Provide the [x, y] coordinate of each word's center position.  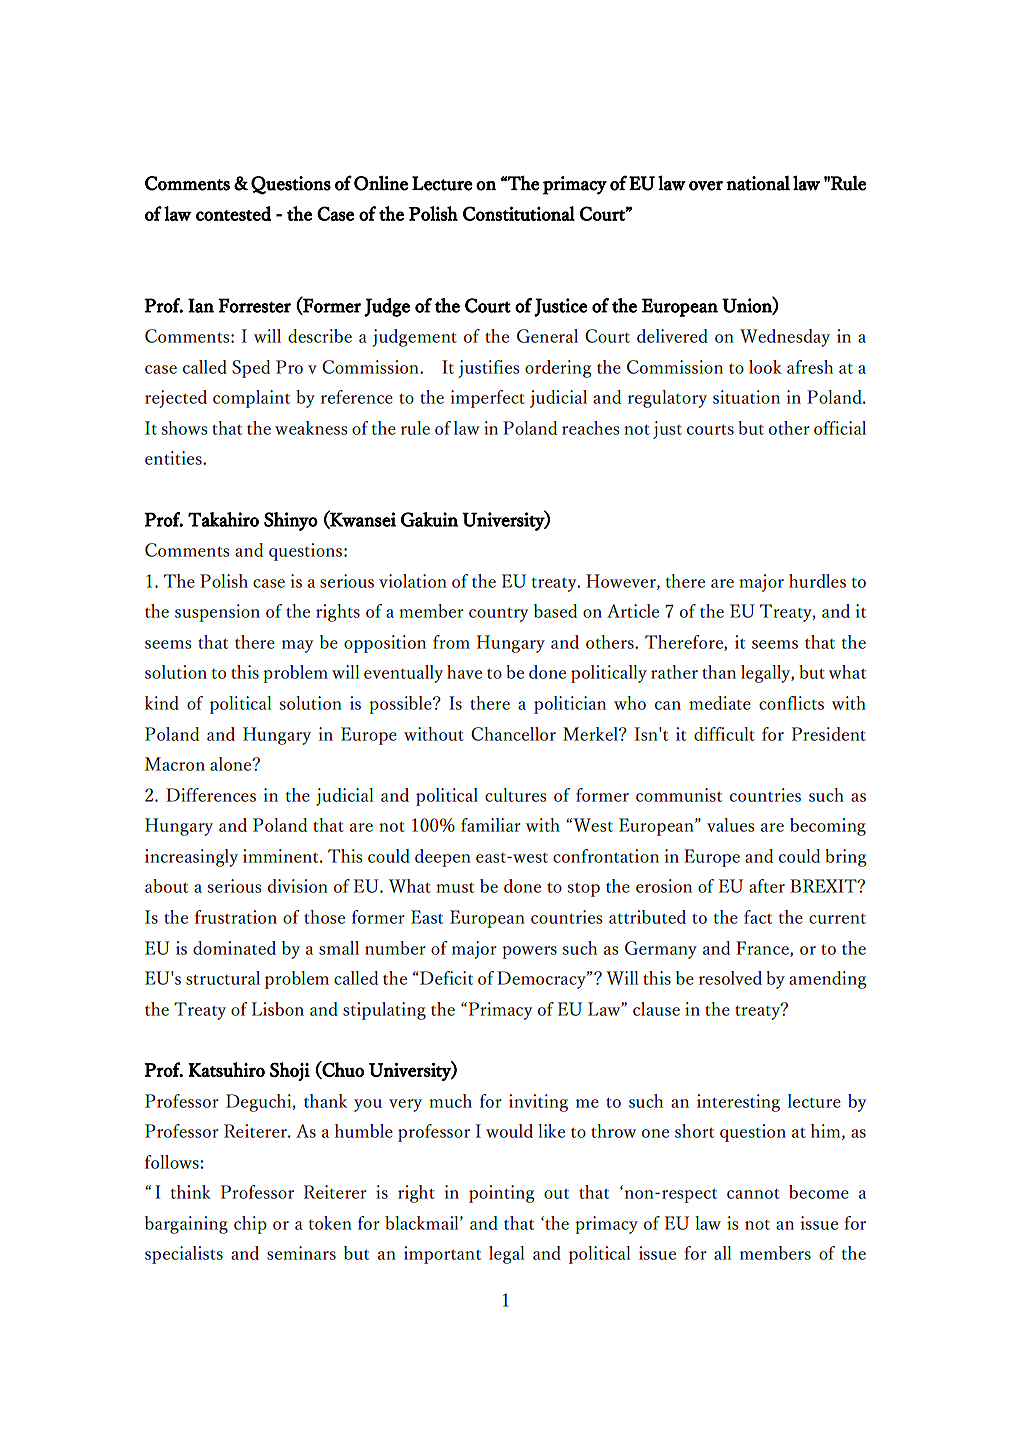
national [758, 183]
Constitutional [519, 213]
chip [250, 1225]
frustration [236, 917]
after [767, 886]
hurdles [817, 581]
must [455, 888]
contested [233, 213]
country [498, 615]
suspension [217, 613]
